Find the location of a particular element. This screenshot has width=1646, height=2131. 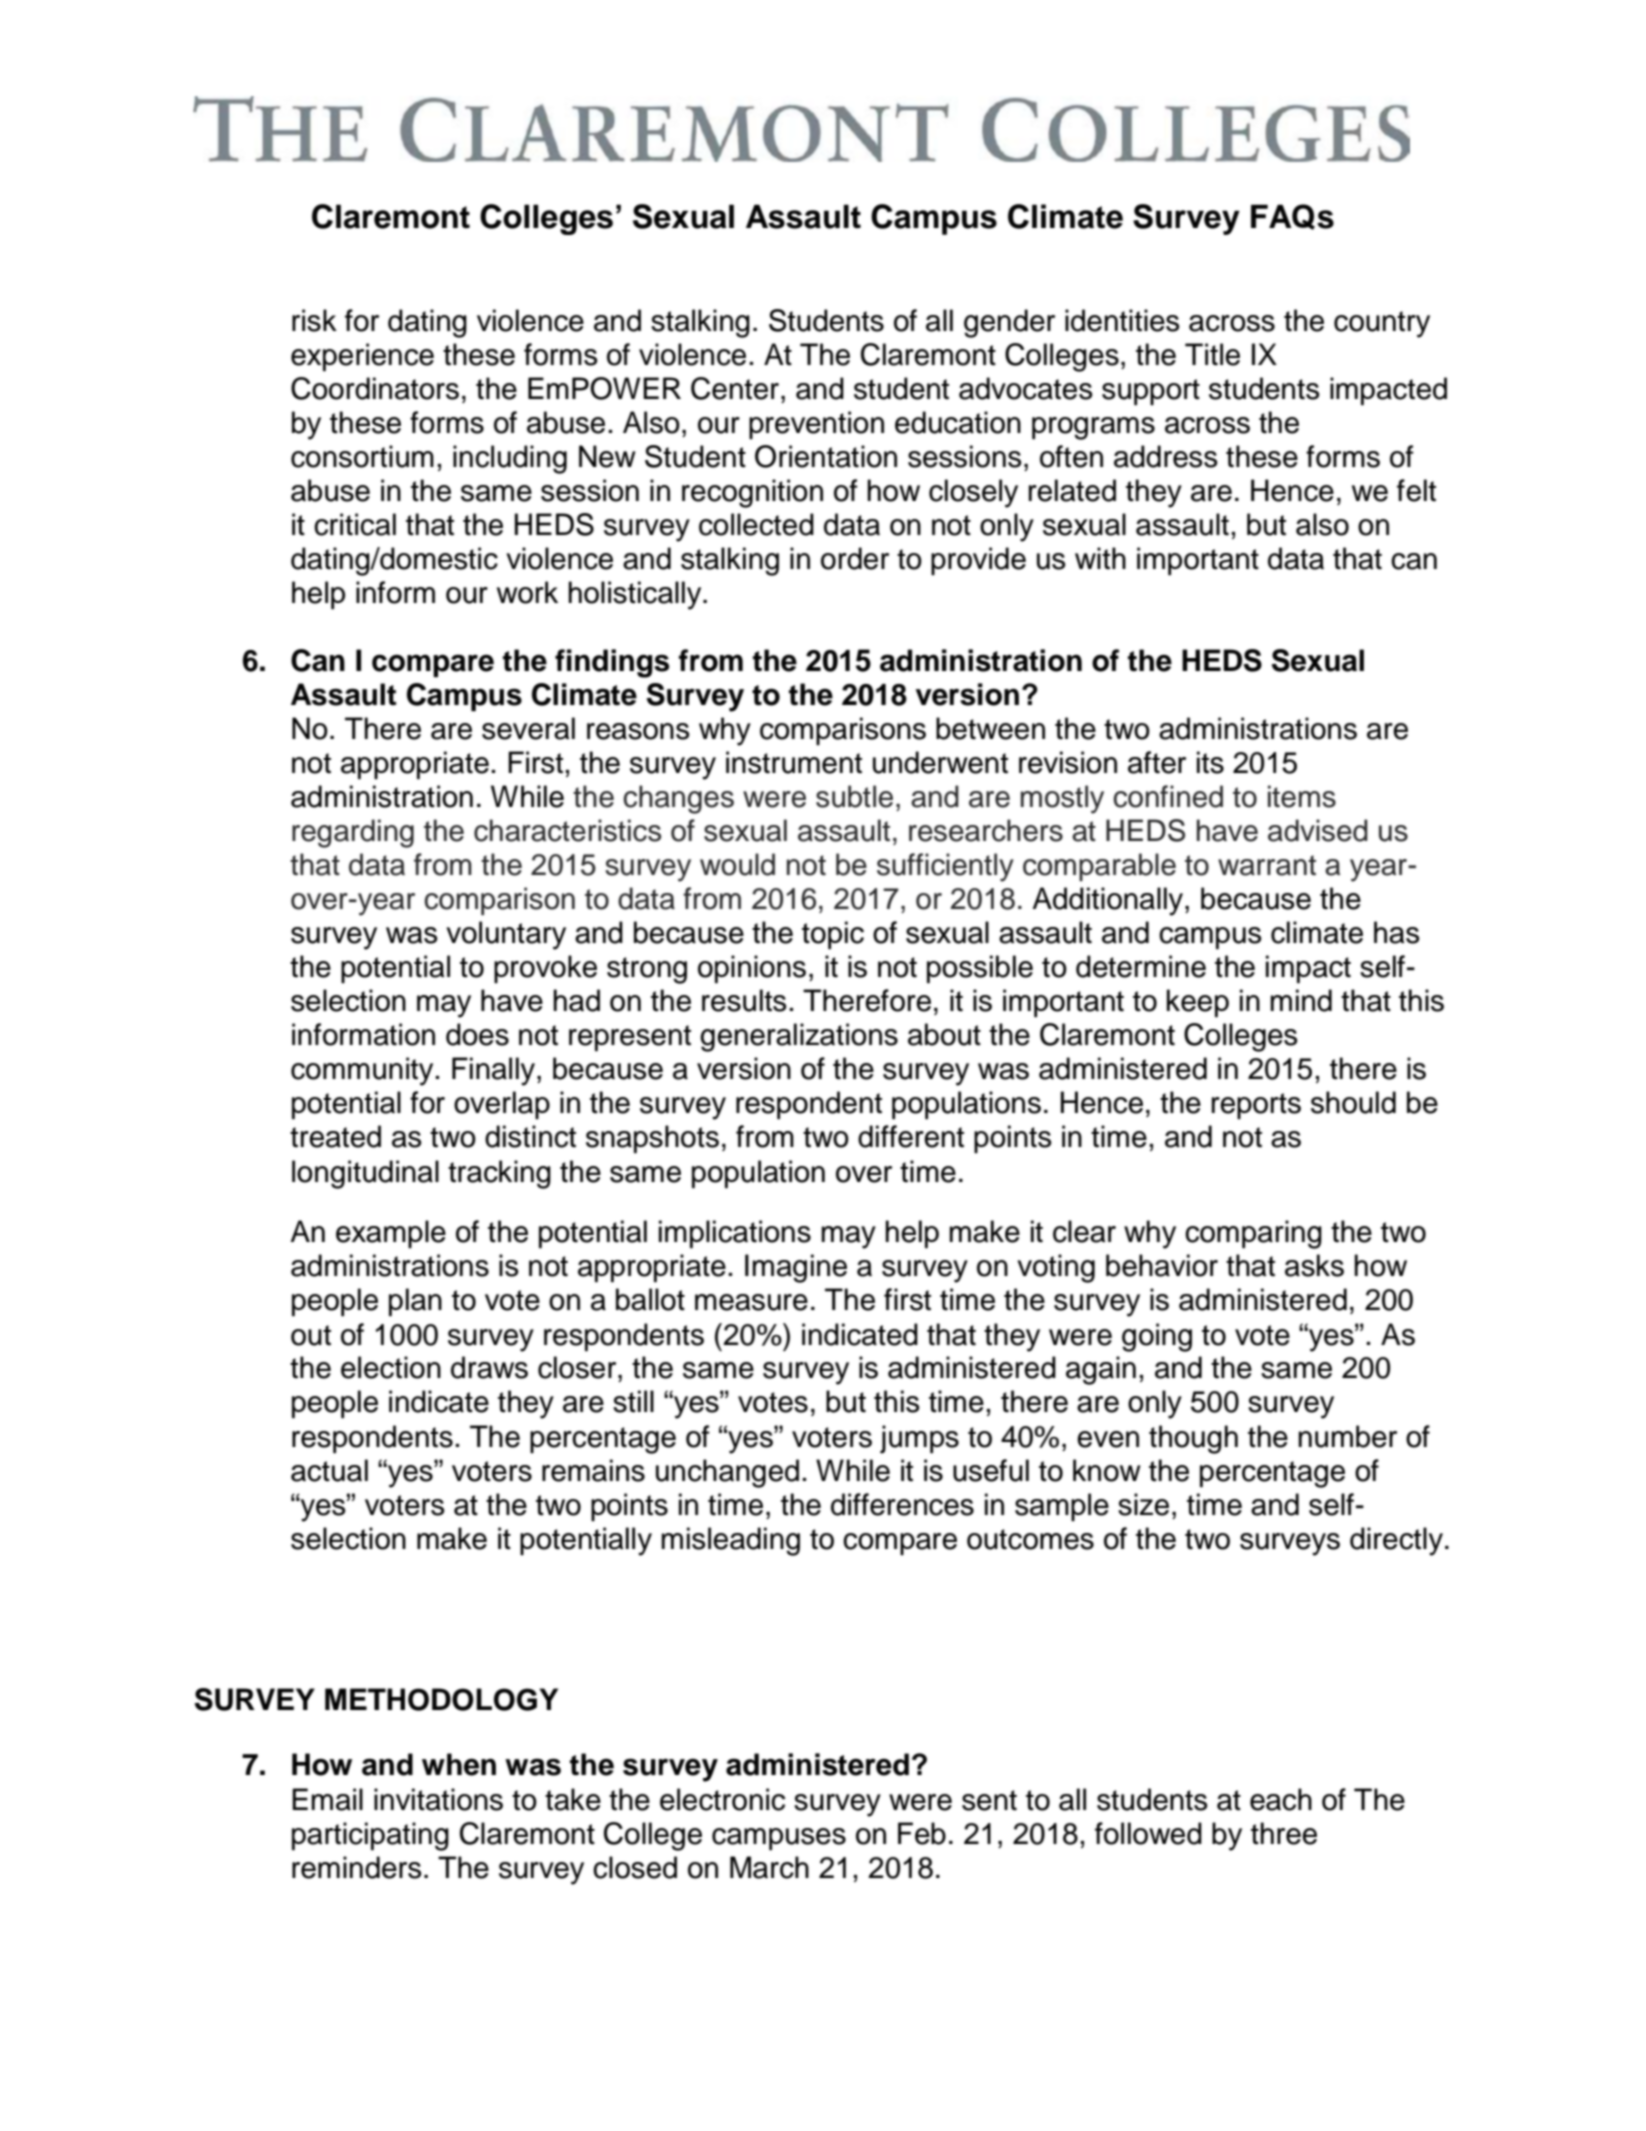

plan is located at coordinates (415, 1302).
